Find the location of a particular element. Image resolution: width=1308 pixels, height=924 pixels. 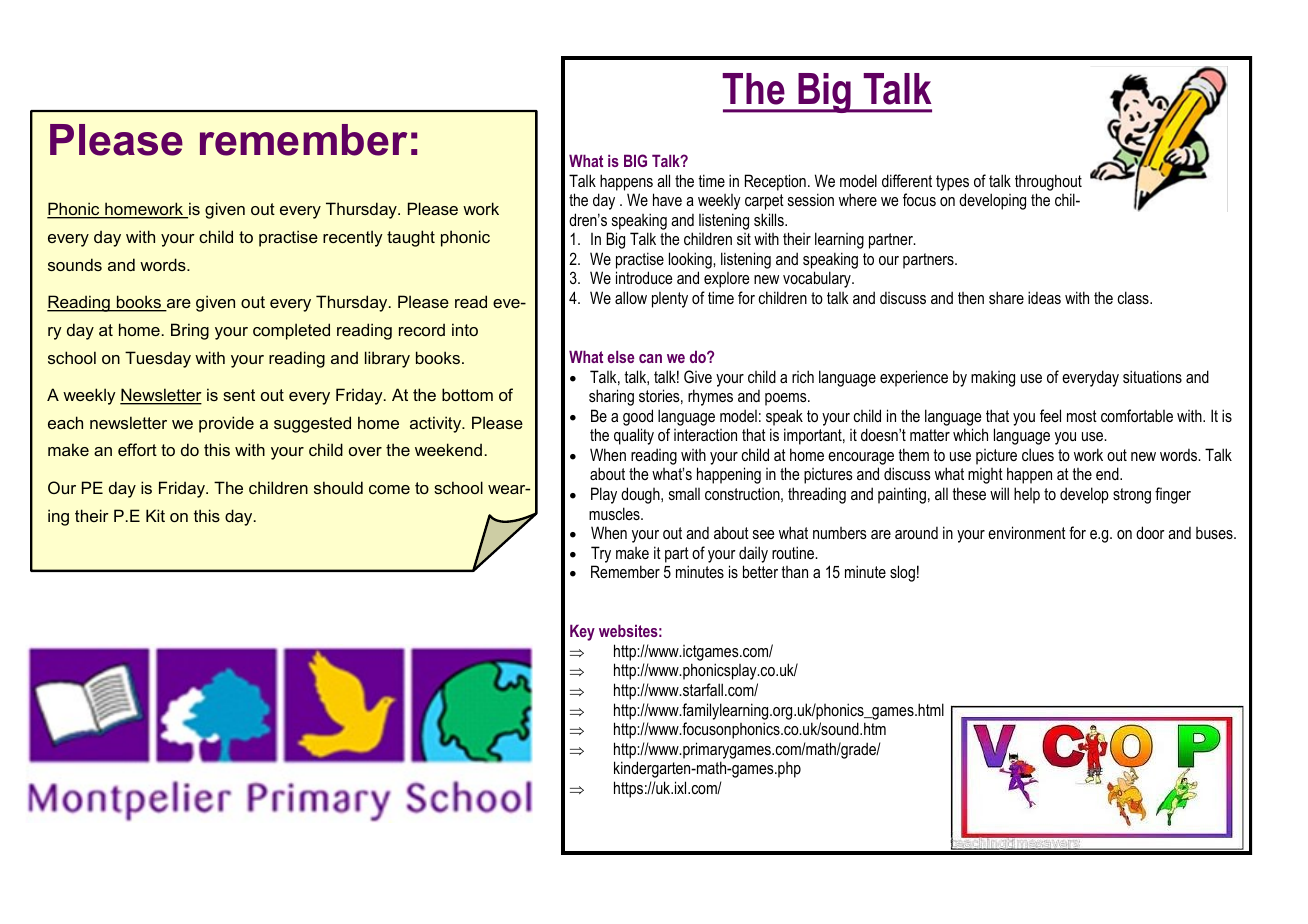

have is located at coordinates (667, 199).
